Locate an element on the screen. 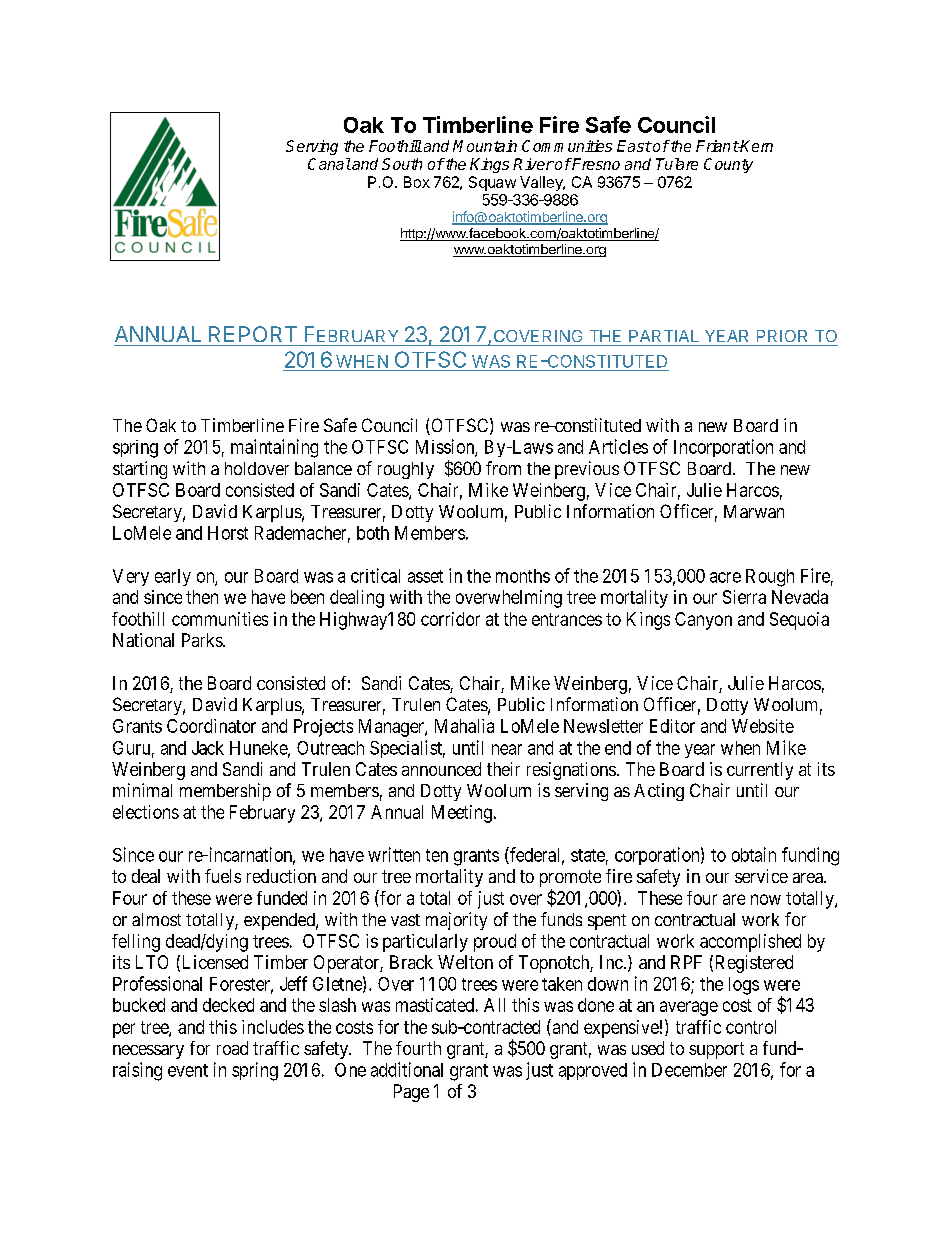 The image size is (952, 1233). additional is located at coordinates (407, 1069).
